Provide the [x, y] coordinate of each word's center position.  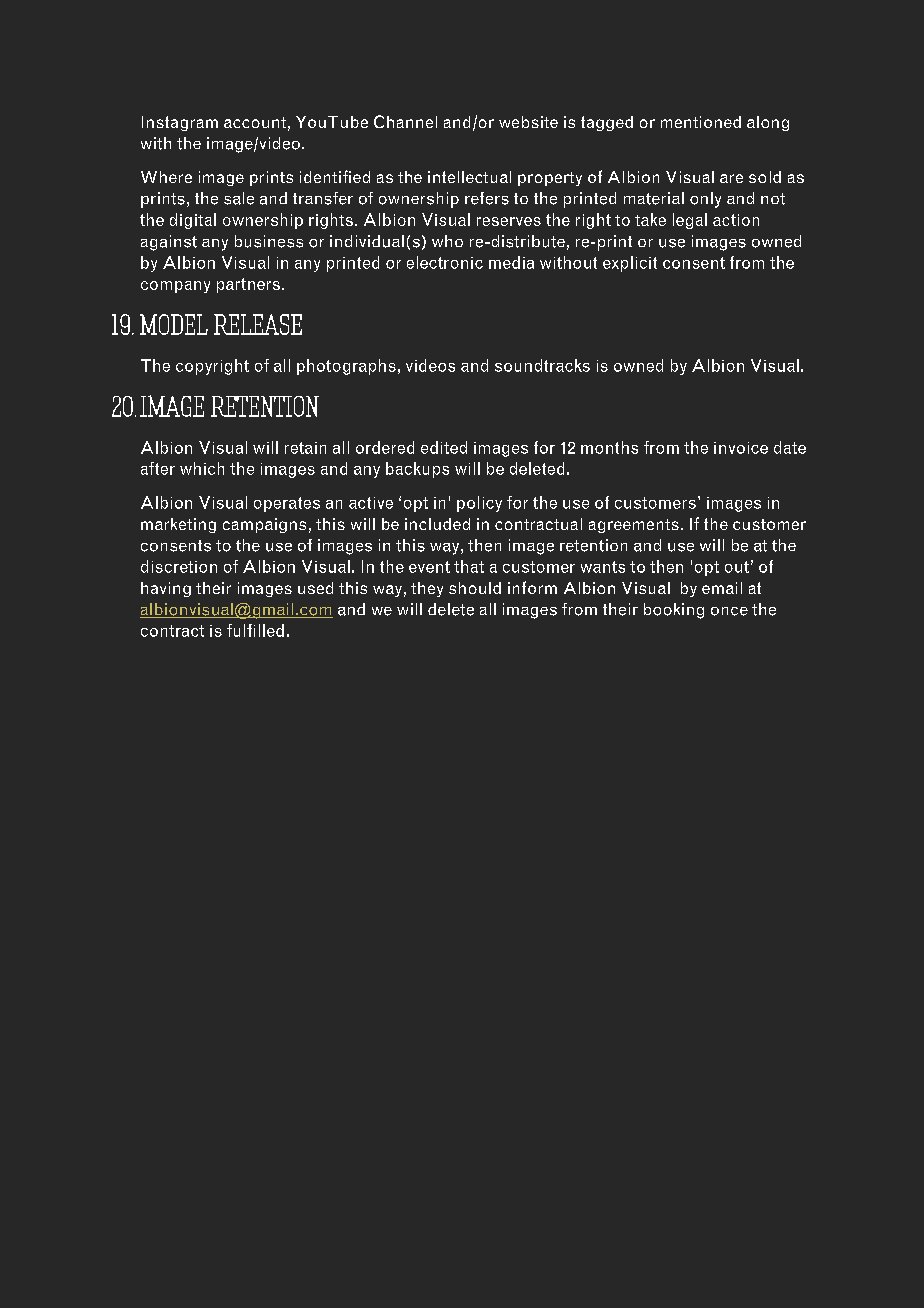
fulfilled [255, 630]
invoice [741, 448]
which [202, 468]
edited [444, 447]
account [255, 122]
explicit [630, 264]
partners [248, 285]
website [528, 122]
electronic [445, 262]
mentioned [701, 122]
